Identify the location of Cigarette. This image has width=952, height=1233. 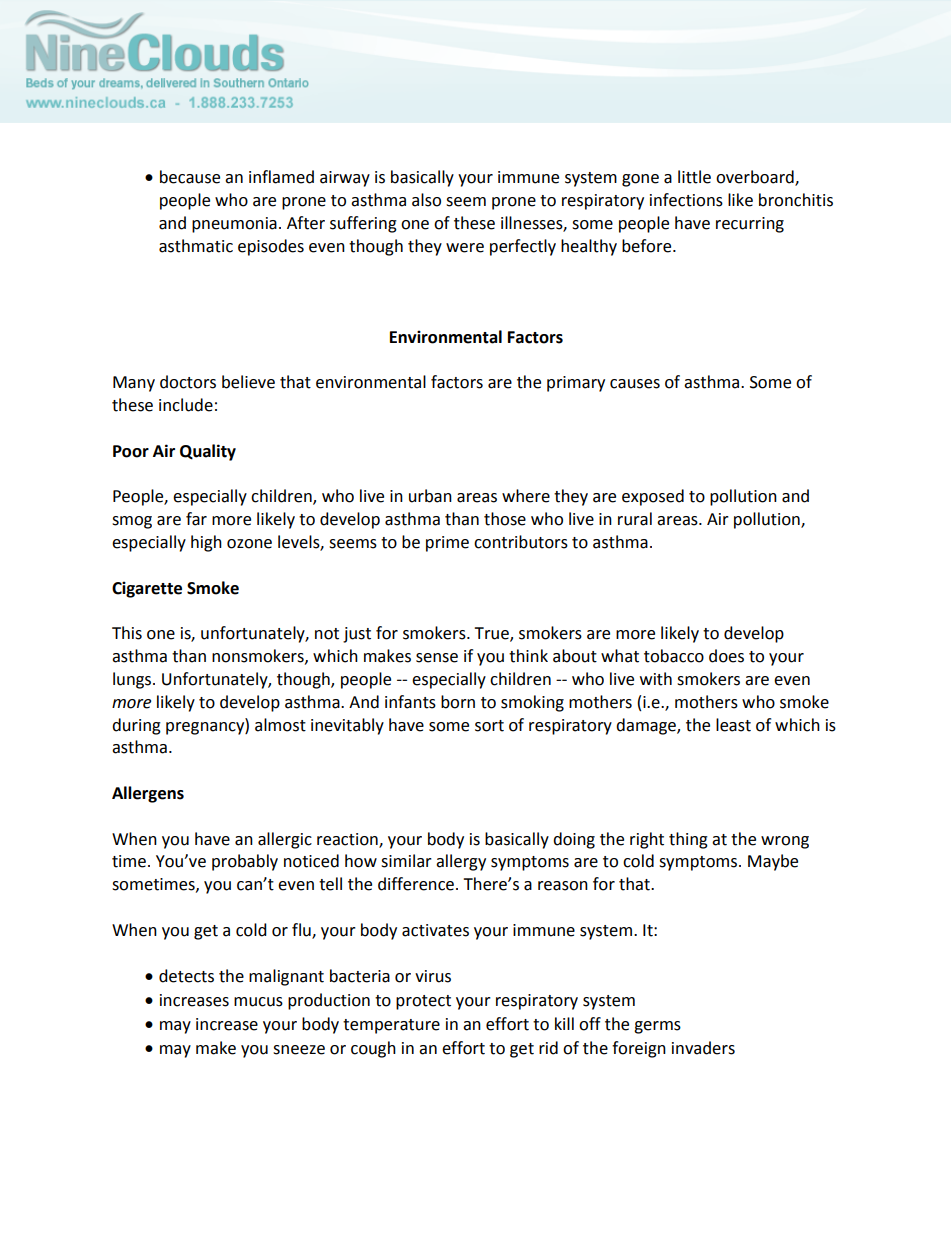
(147, 589).
